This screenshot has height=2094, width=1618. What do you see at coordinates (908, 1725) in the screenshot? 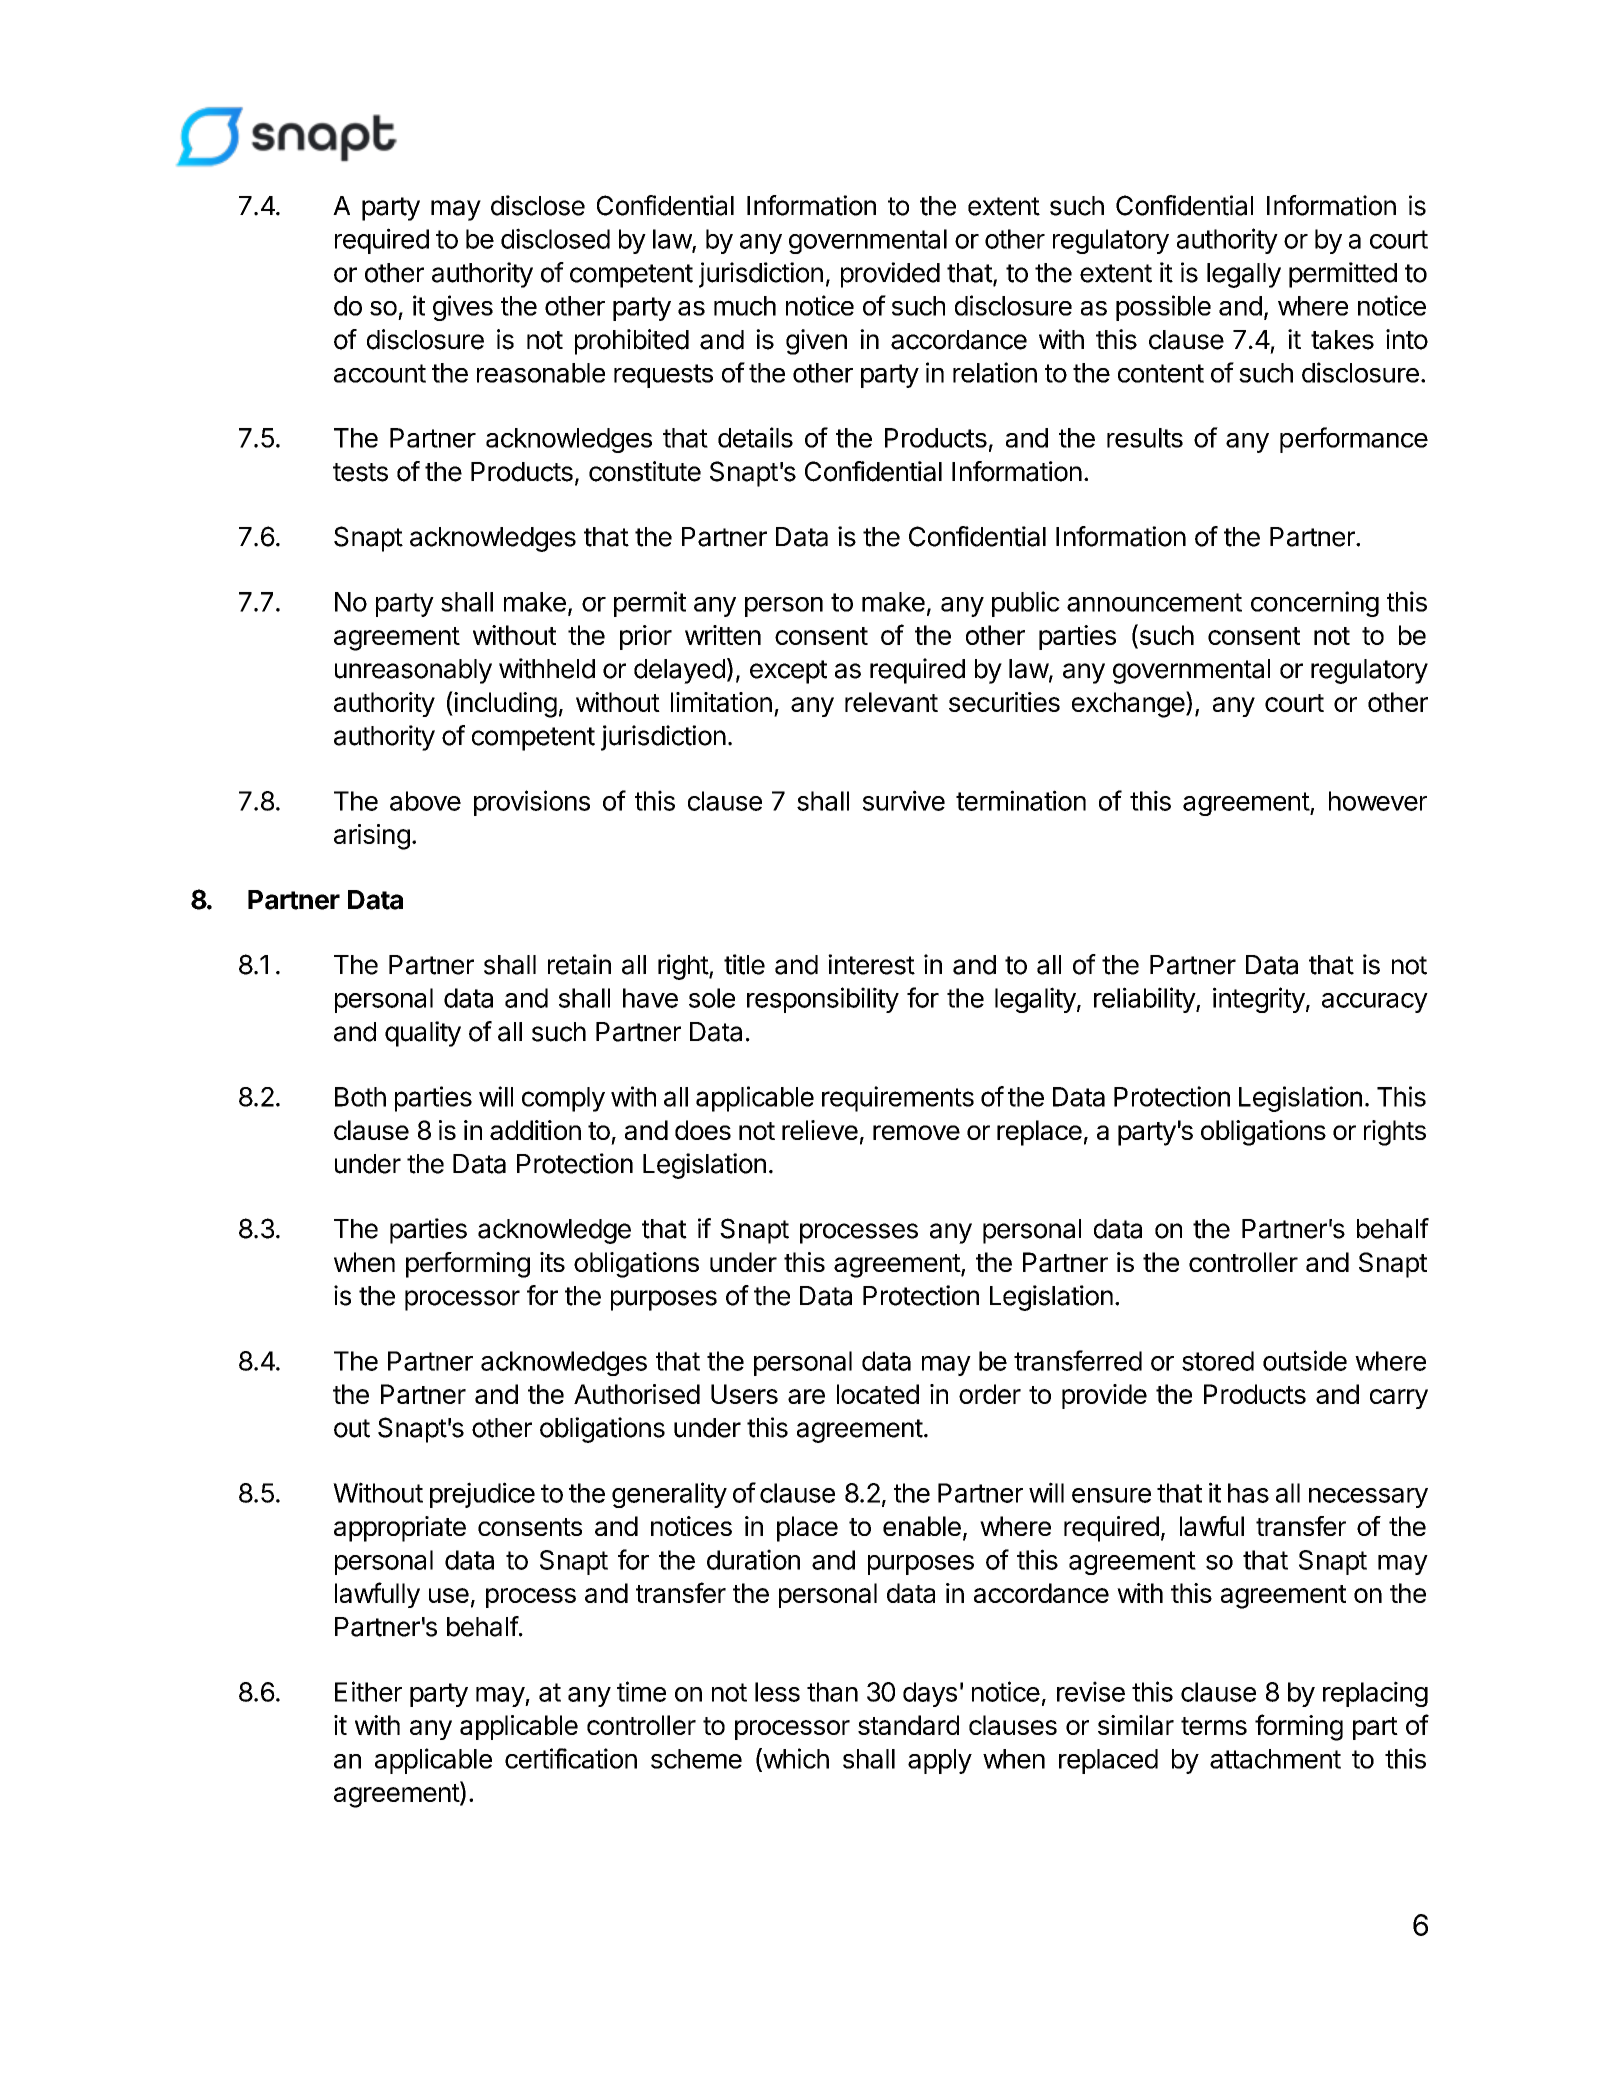
I see `standard` at bounding box center [908, 1725].
